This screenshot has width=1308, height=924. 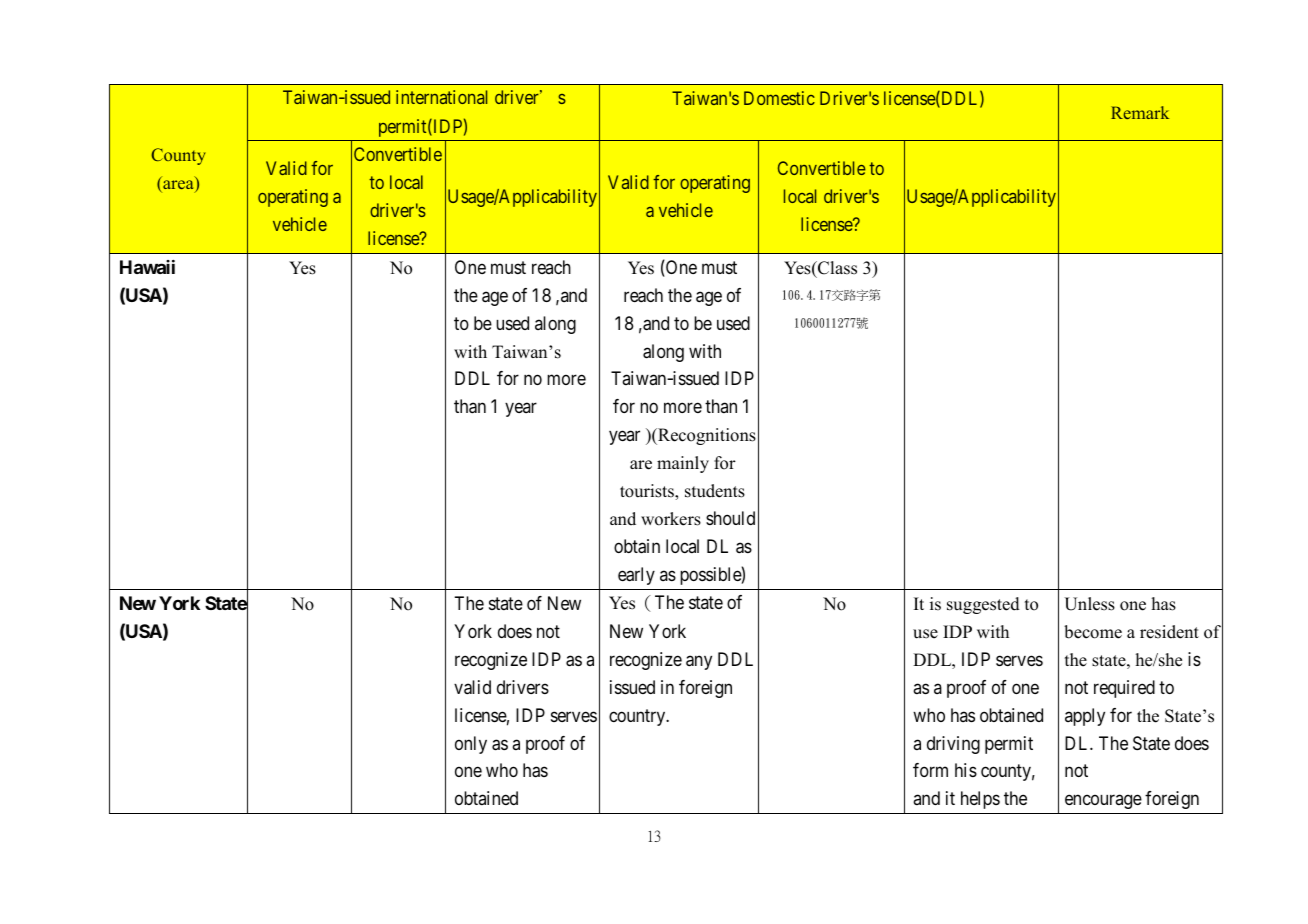 I want to click on Domestic, so click(x=779, y=98).
